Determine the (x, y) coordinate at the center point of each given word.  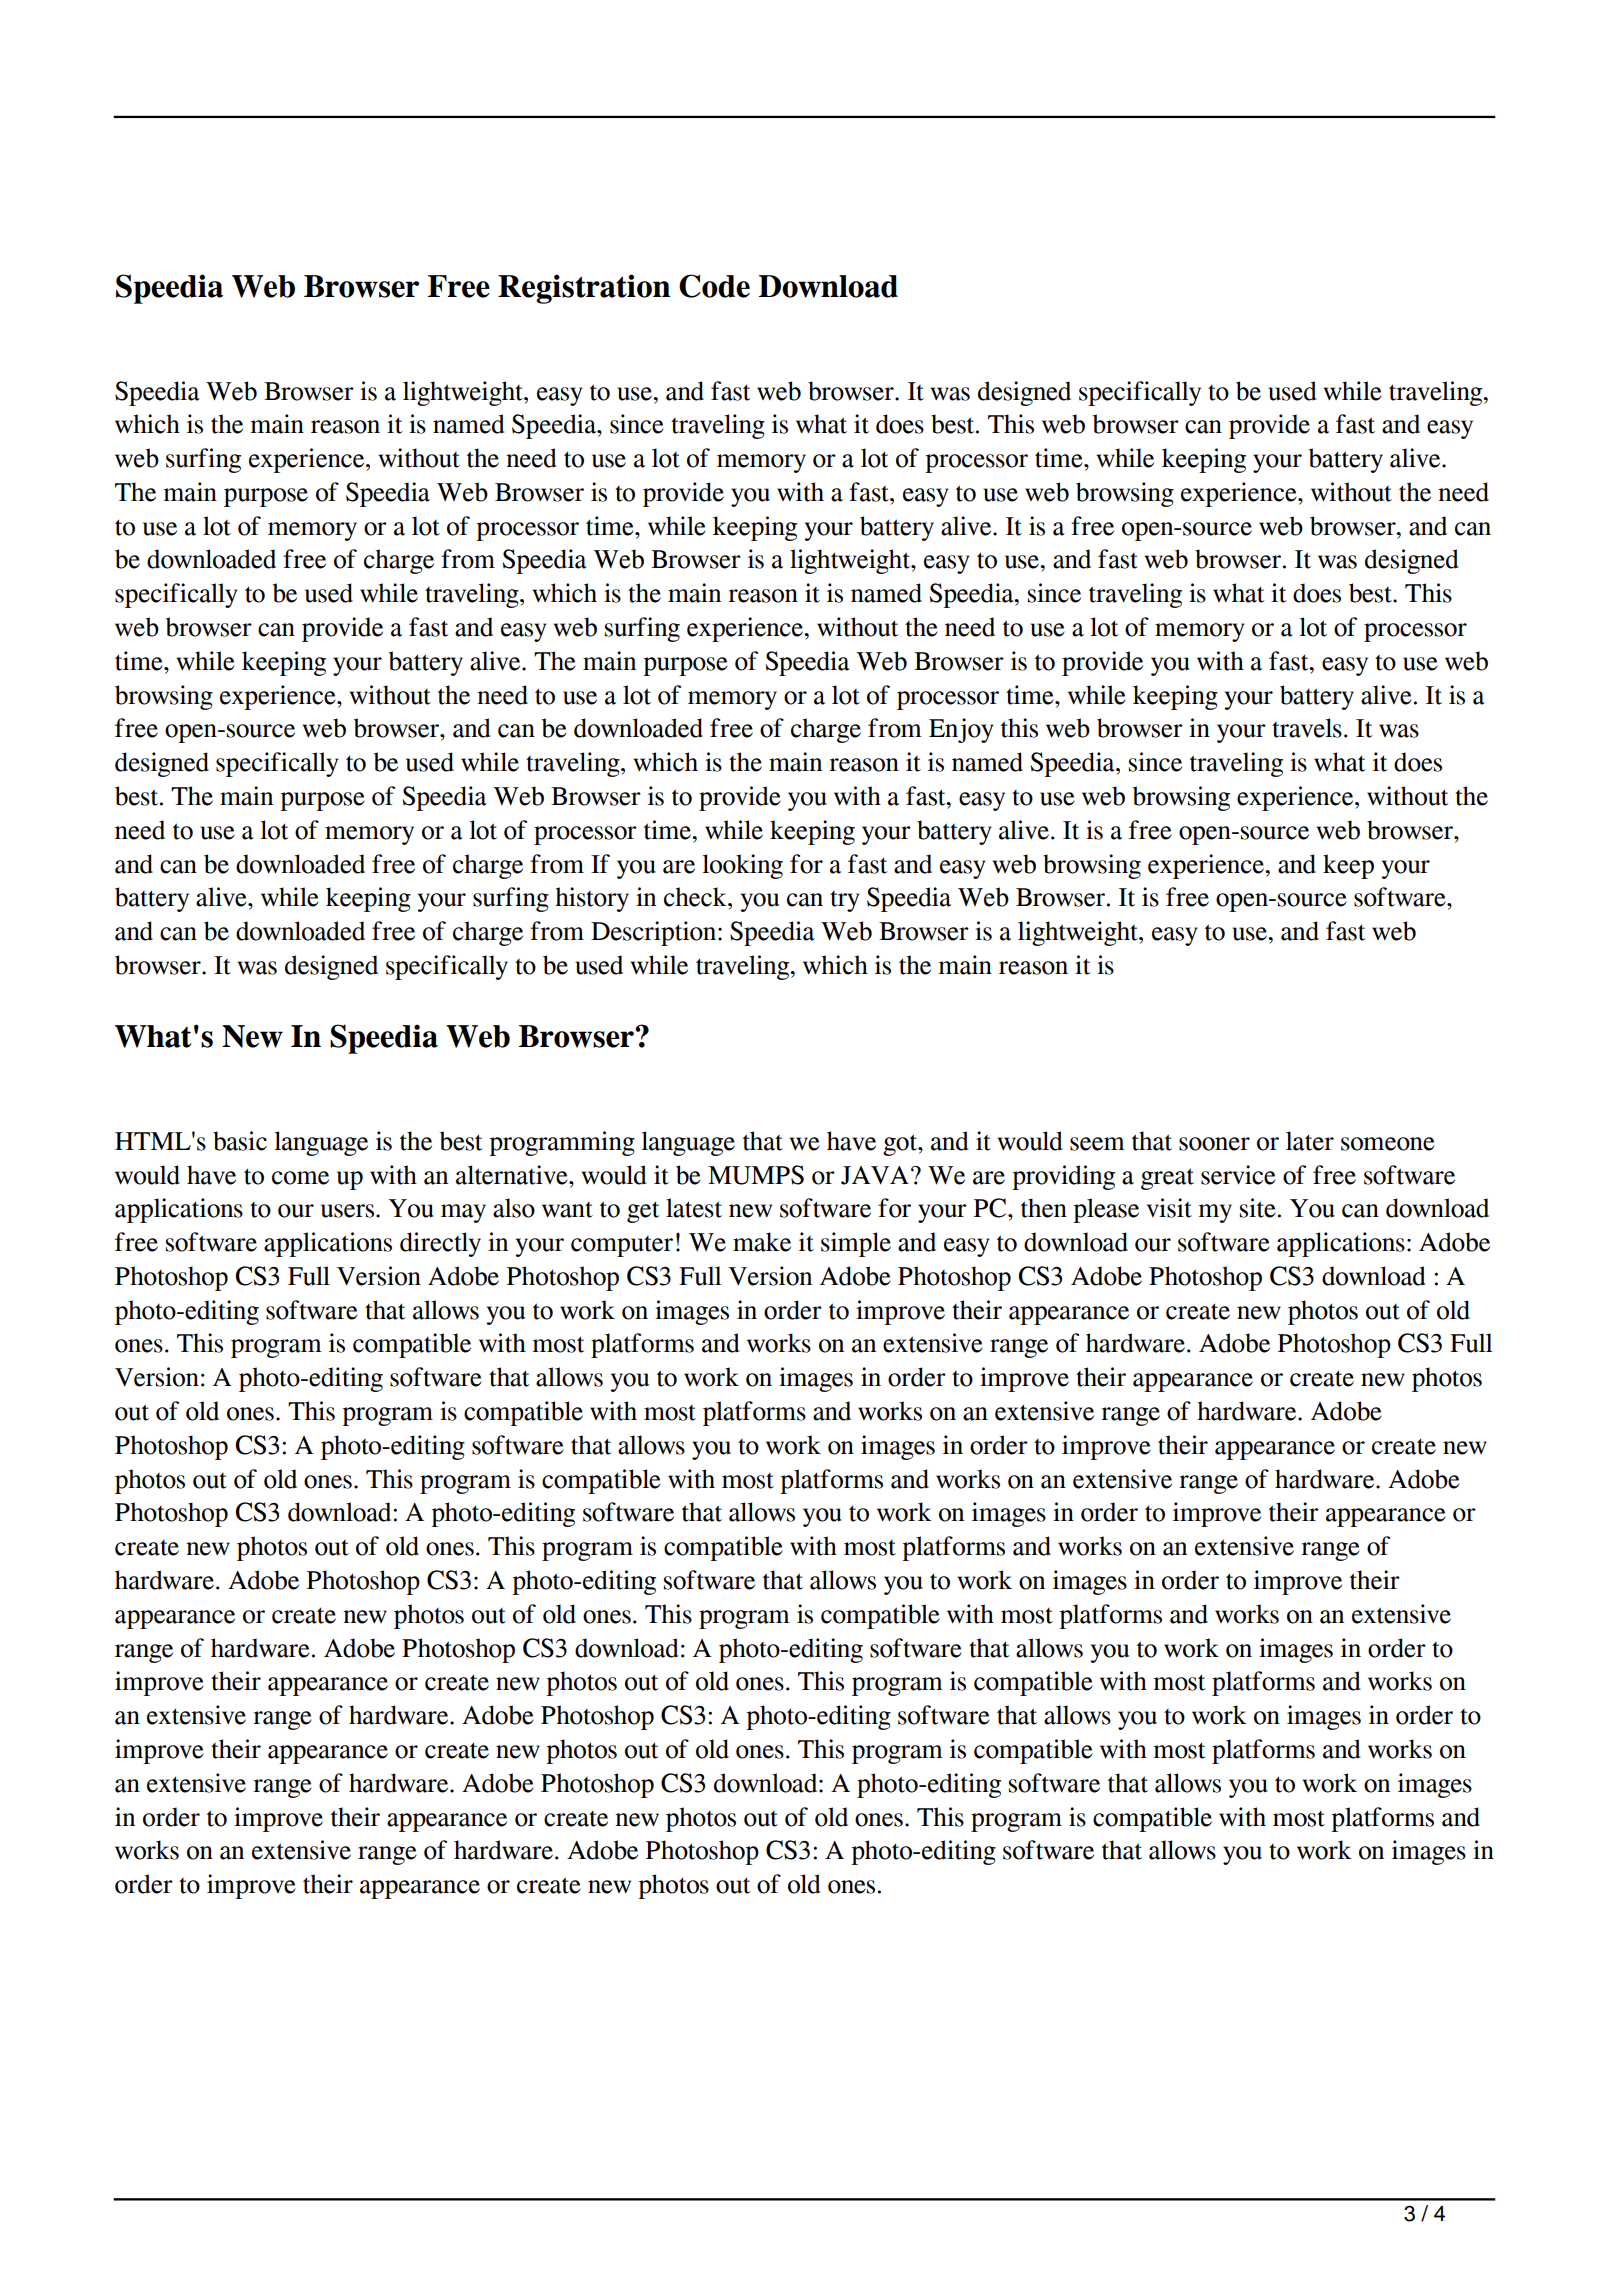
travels (1307, 728)
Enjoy (961, 730)
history (592, 899)
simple (856, 1244)
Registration (584, 289)
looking (743, 866)
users (349, 1211)
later (1310, 1141)
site (1258, 1208)
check (696, 897)
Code (714, 286)
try (845, 901)
